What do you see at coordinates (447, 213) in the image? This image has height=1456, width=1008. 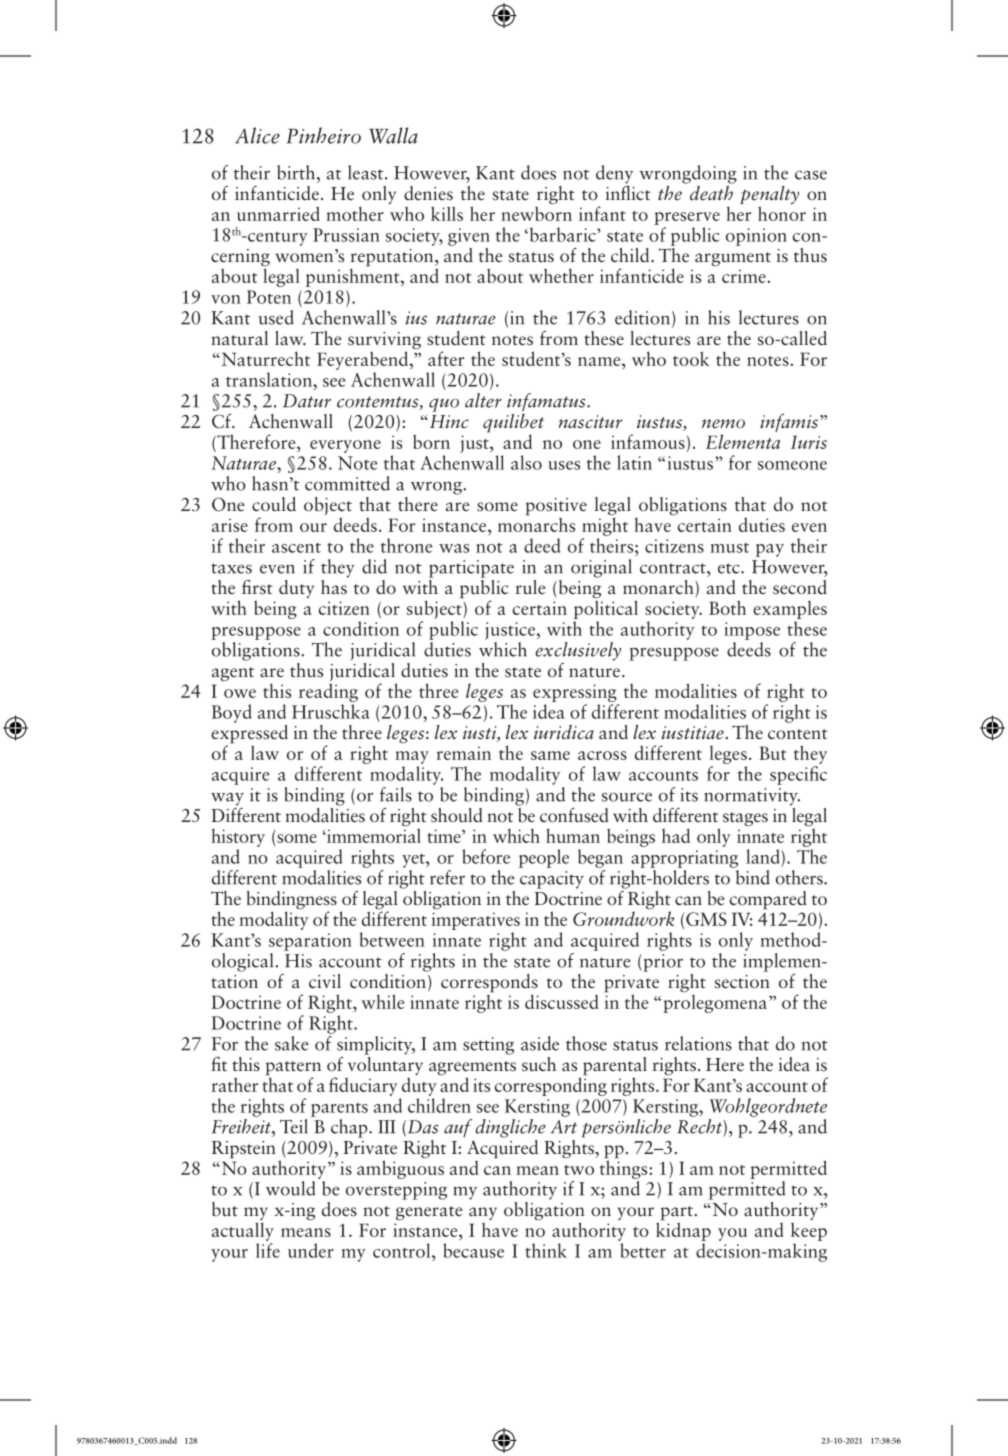 I see `kills` at bounding box center [447, 213].
